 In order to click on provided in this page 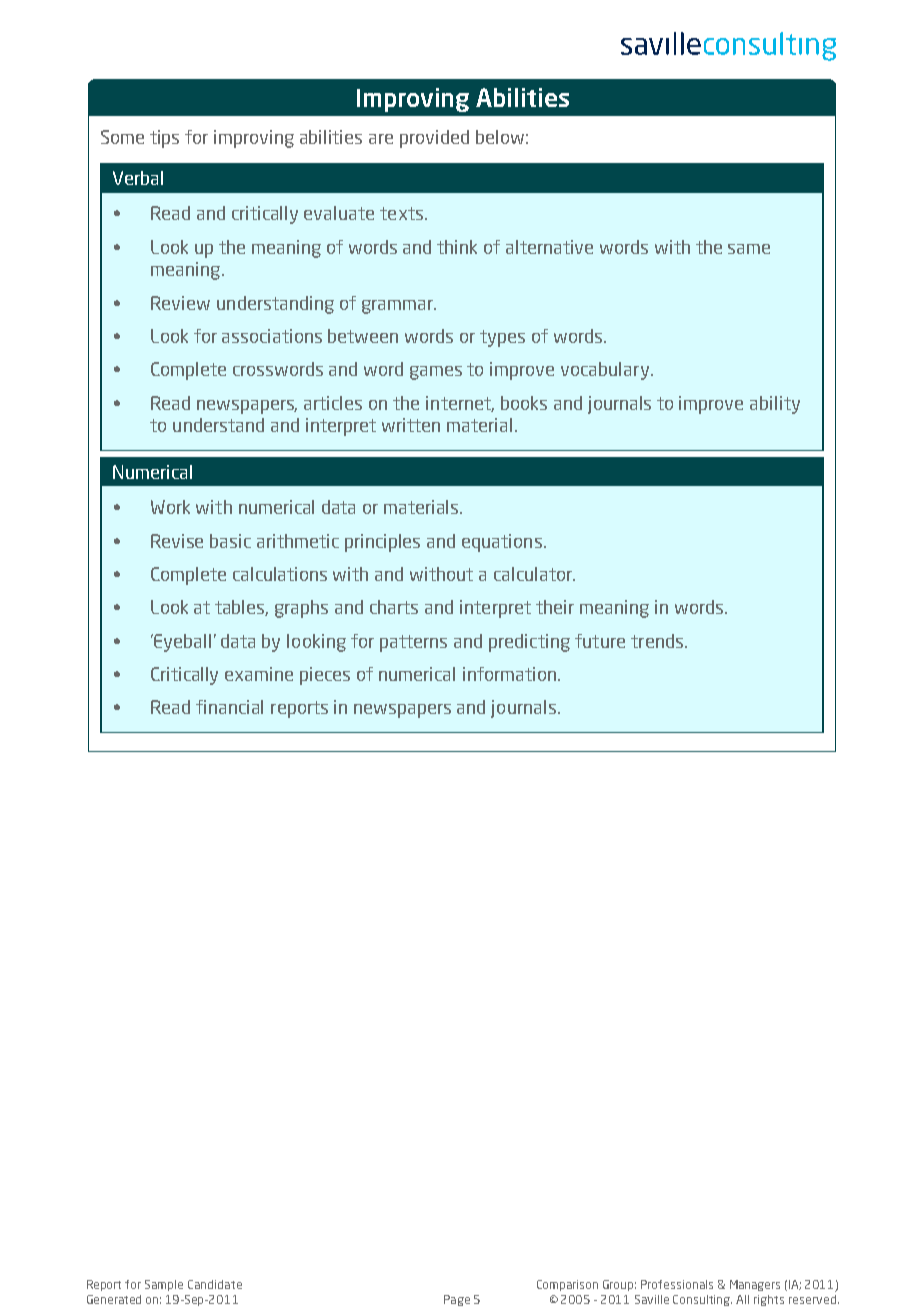, I will do `click(434, 139)`.
